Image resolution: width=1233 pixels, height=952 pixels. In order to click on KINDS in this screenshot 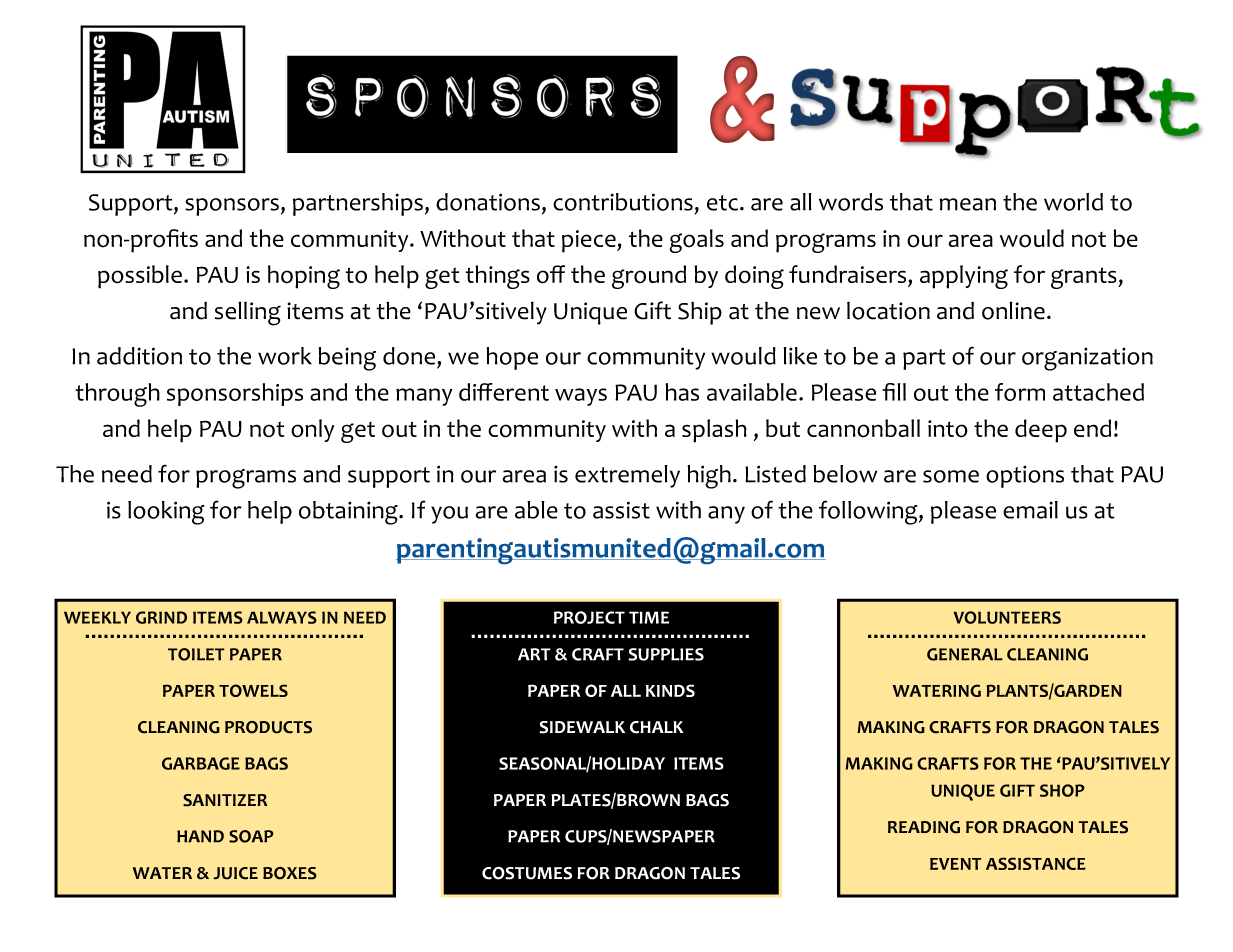, I will do `click(670, 690)`.
